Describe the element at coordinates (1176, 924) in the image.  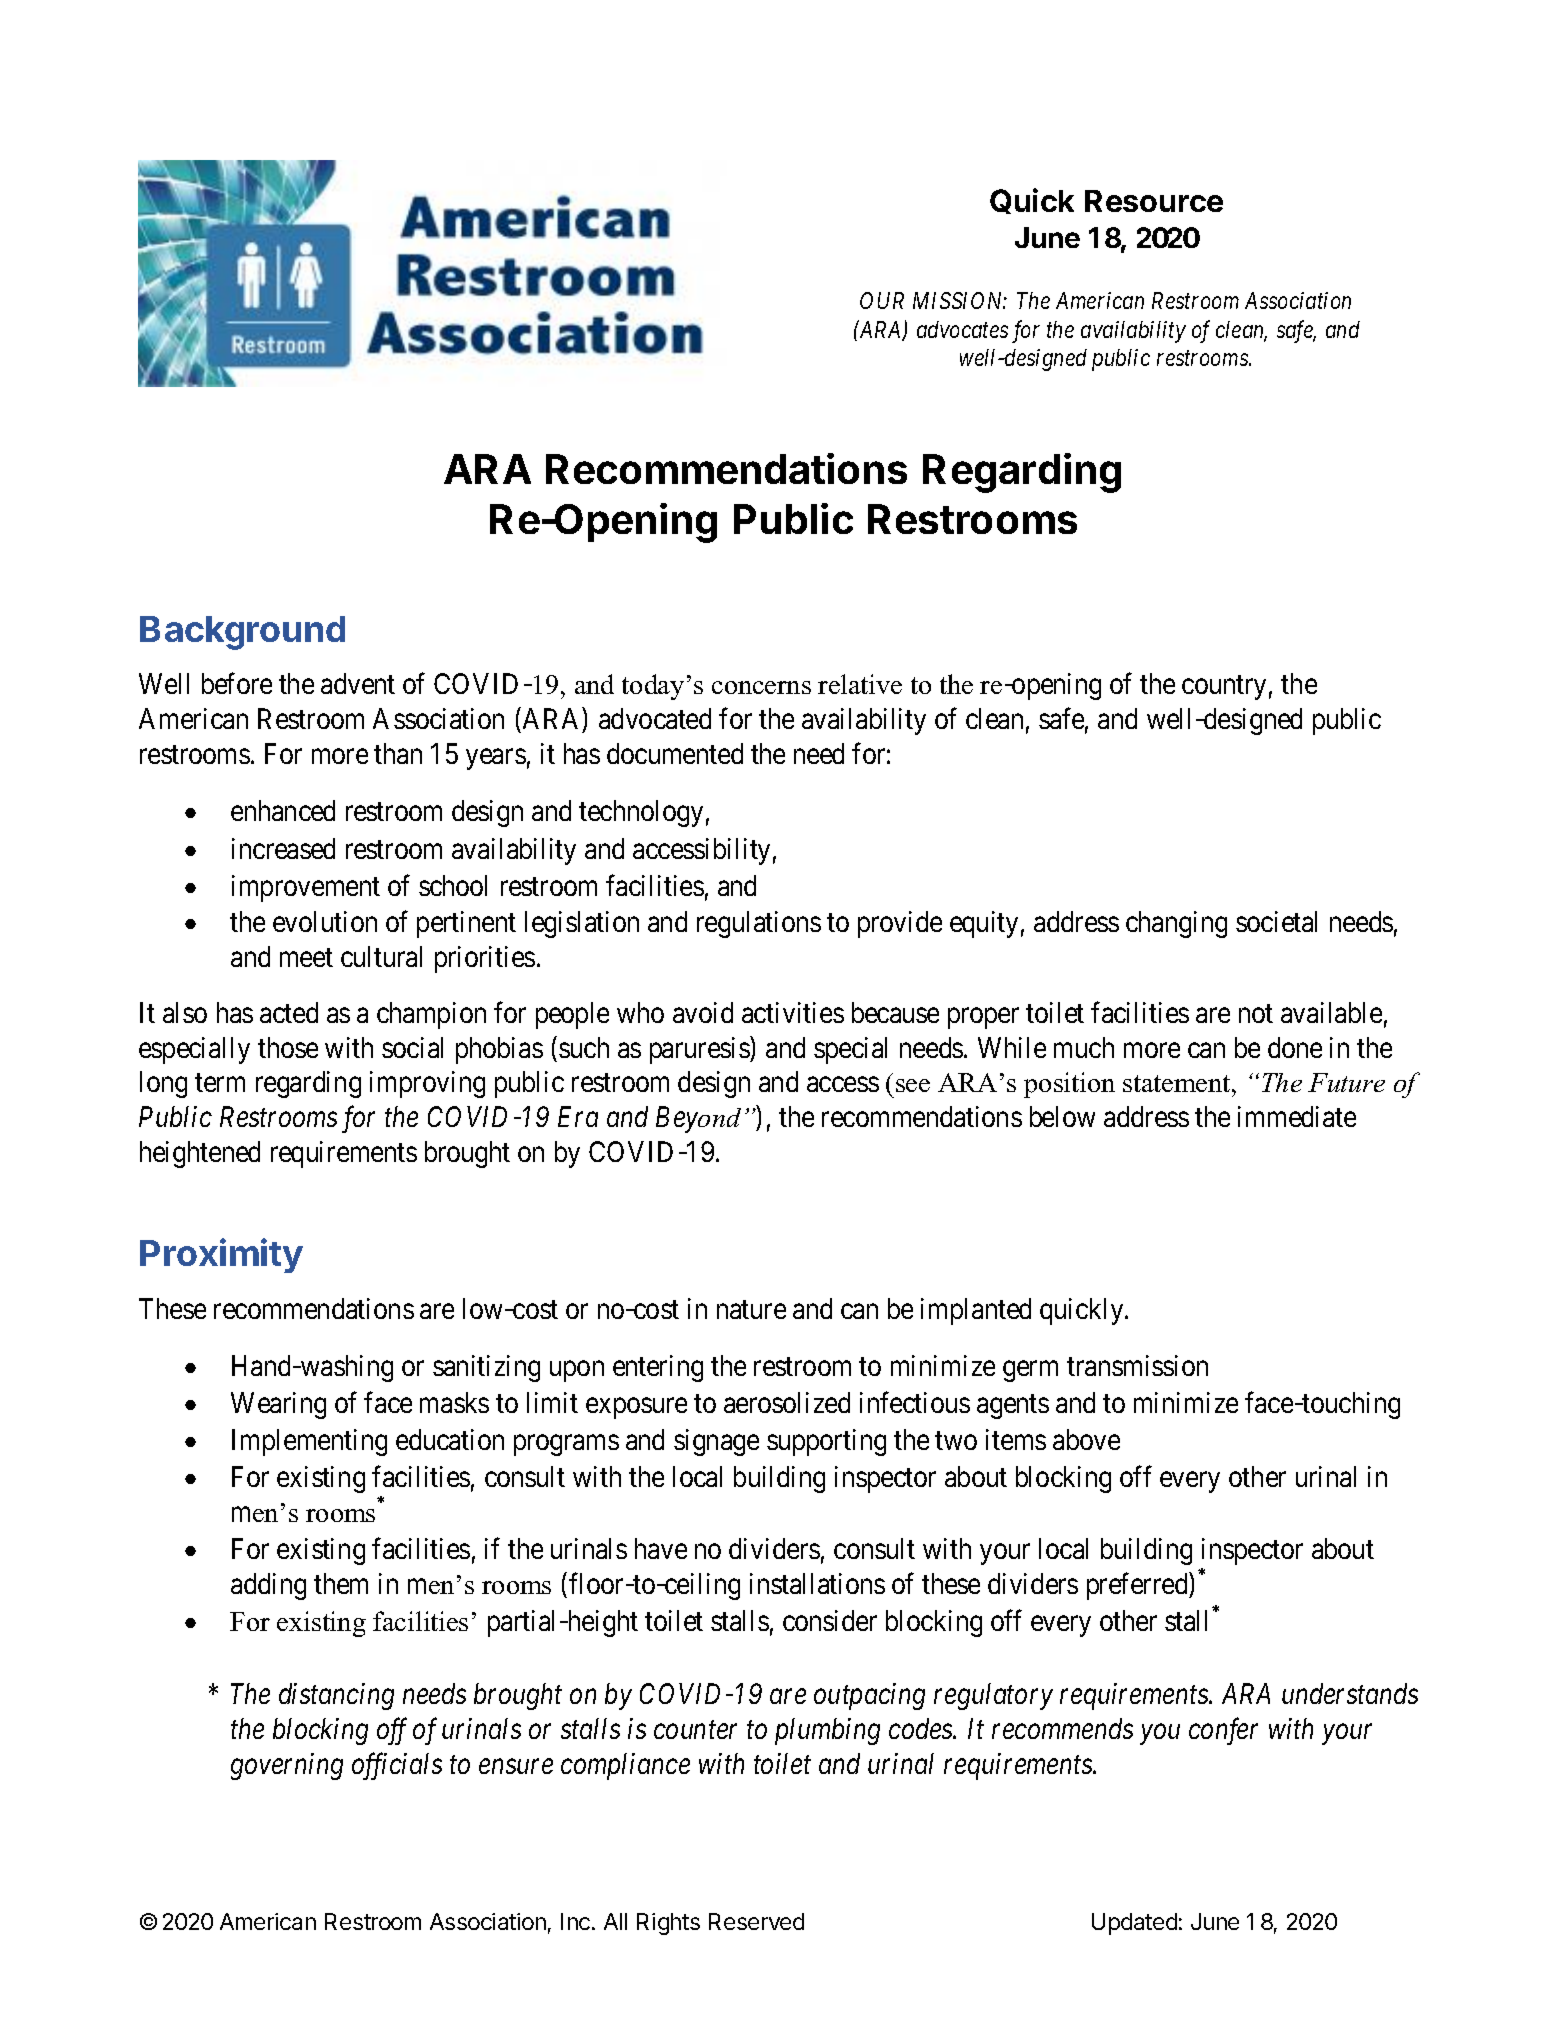
I see `changing` at that location.
